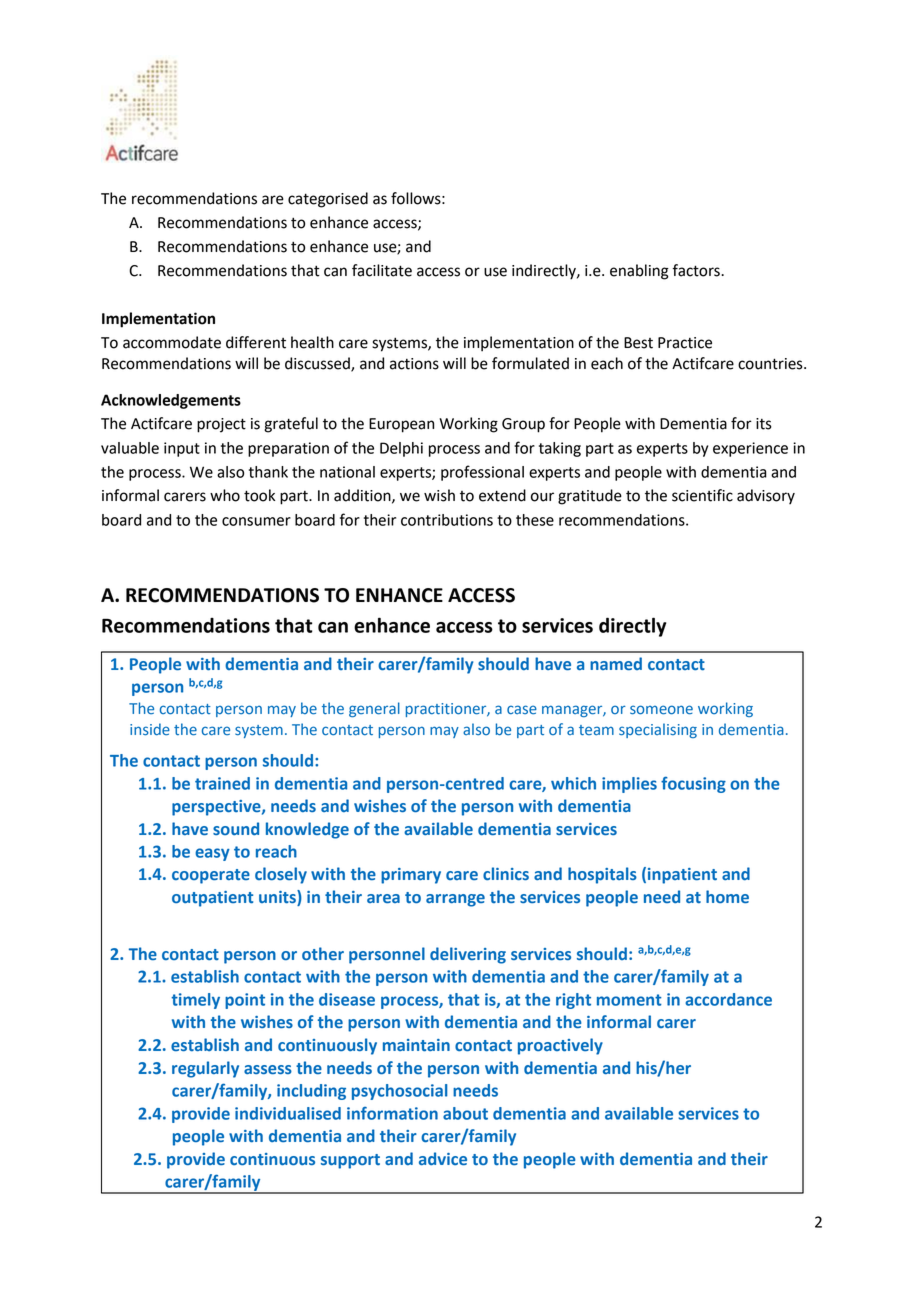 The width and height of the screenshot is (924, 1308). Describe the element at coordinates (382, 270) in the screenshot. I see `facilitate` at that location.
